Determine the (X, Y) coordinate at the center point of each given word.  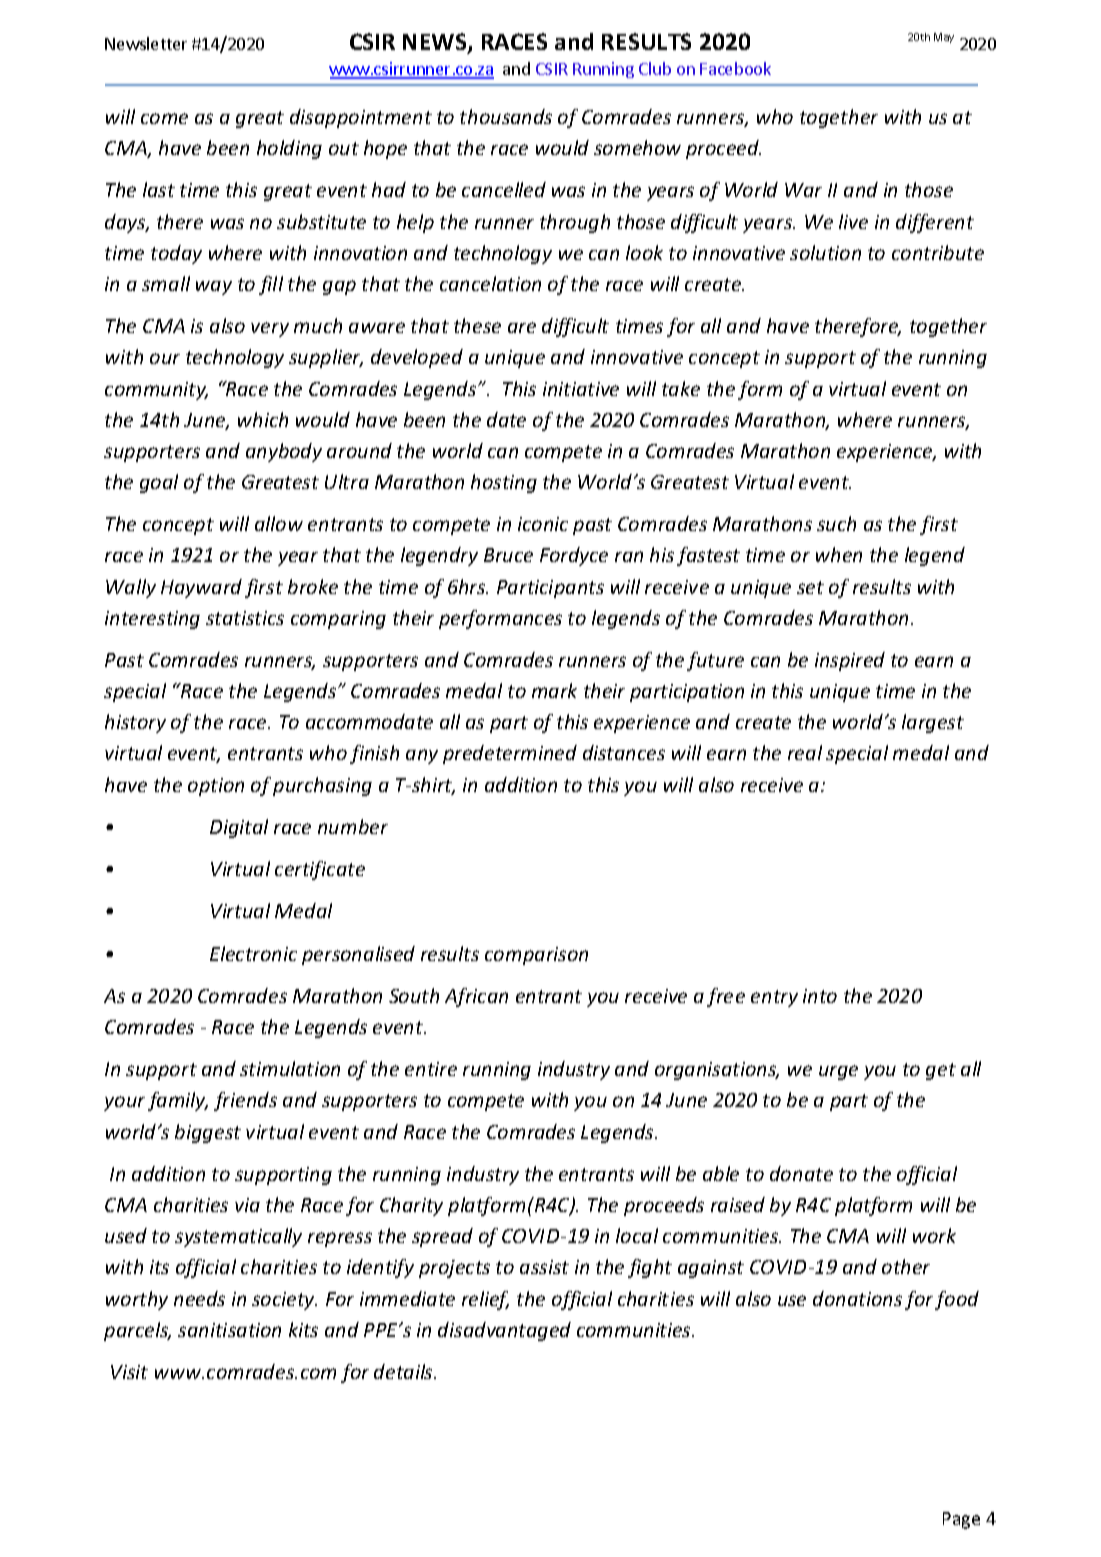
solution (825, 252)
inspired (850, 661)
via (247, 1205)
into (820, 996)
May (944, 38)
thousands (506, 116)
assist (544, 1267)
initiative (581, 389)
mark (554, 690)
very (270, 329)
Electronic (253, 953)
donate (801, 1173)
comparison (536, 956)
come (164, 118)
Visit (129, 1372)
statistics (245, 618)
